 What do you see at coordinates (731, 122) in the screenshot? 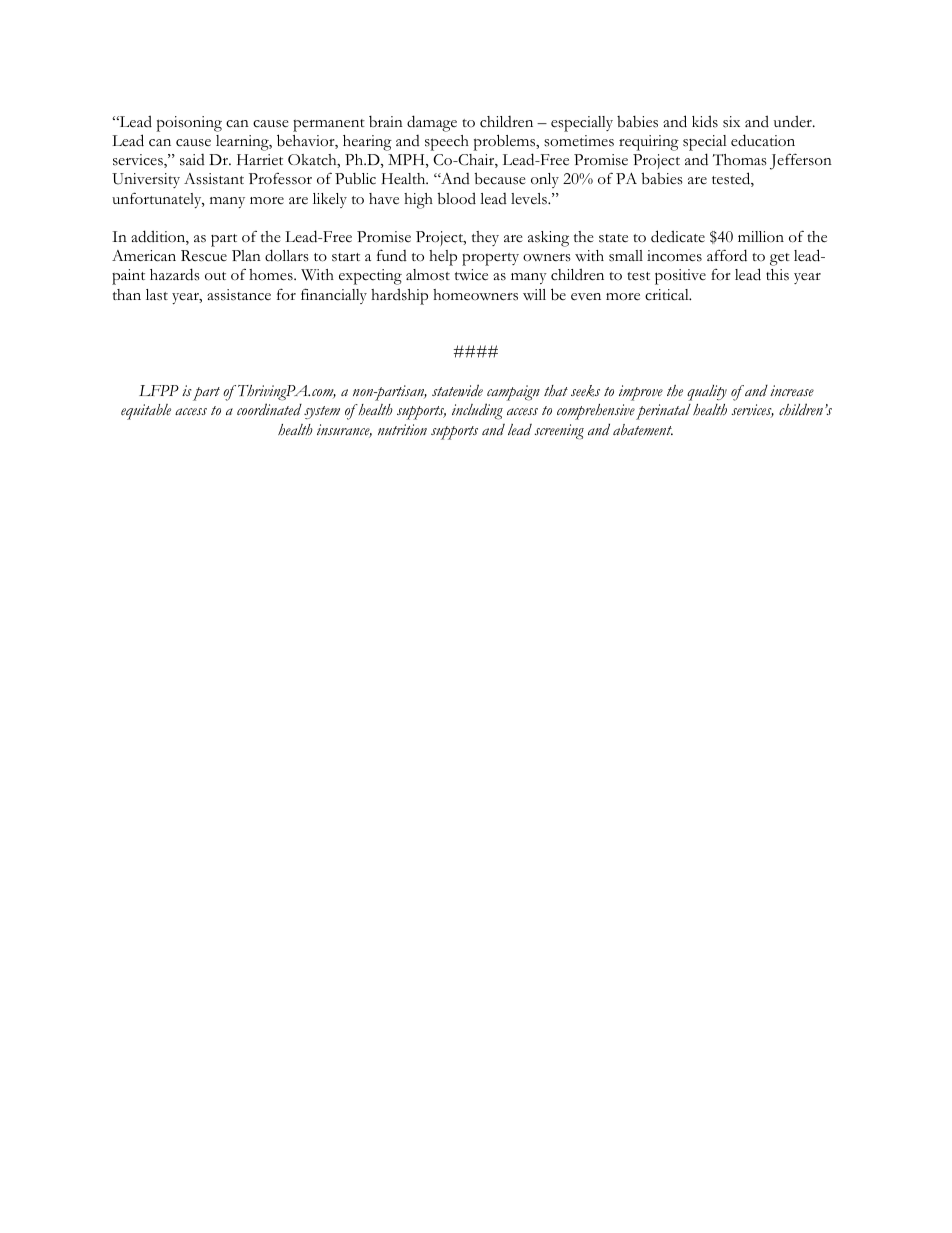
I see `six` at bounding box center [731, 122].
